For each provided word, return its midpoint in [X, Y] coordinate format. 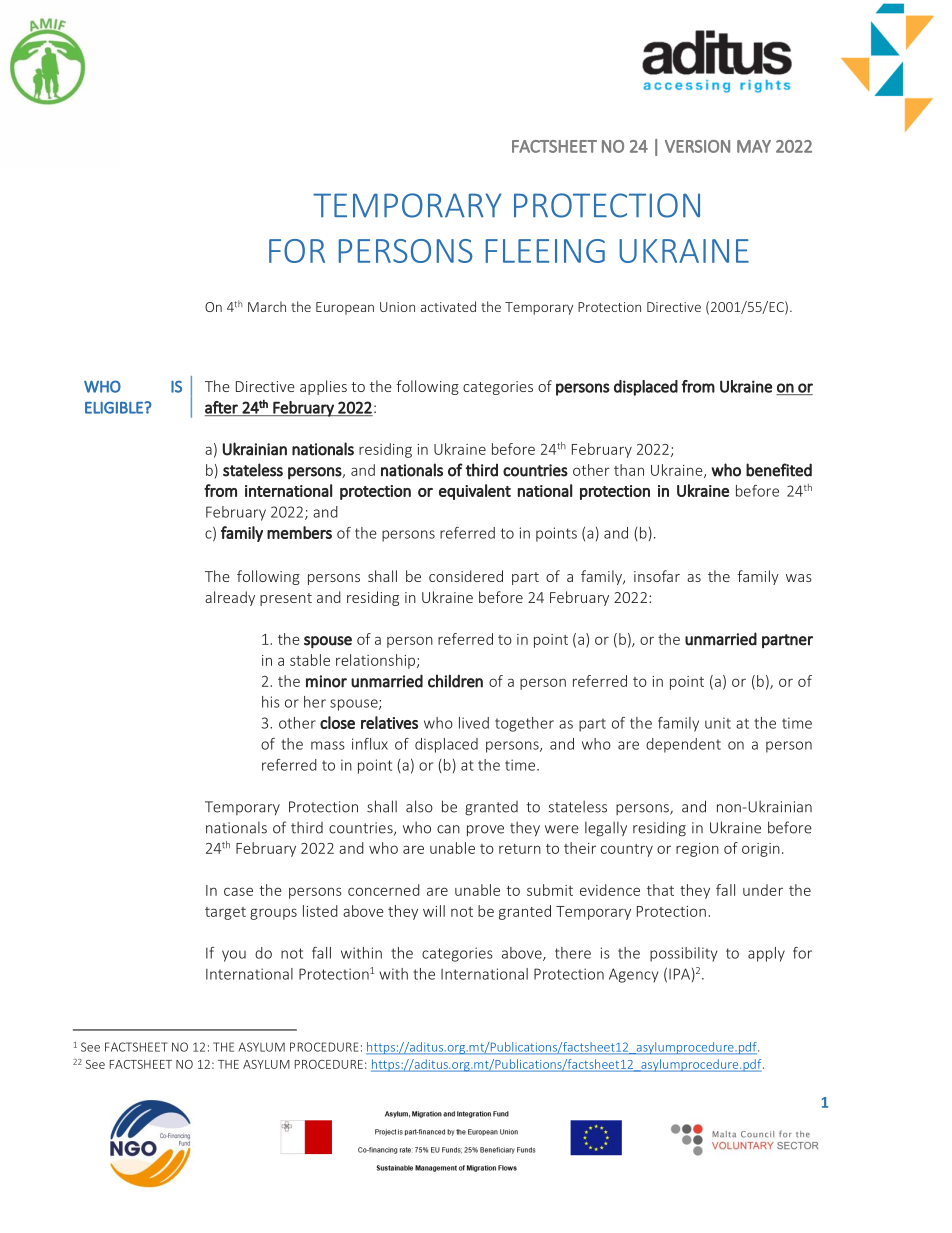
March [267, 306]
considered [466, 576]
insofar [657, 576]
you [234, 956]
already [230, 598]
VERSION [697, 146]
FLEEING [545, 251]
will [434, 911]
